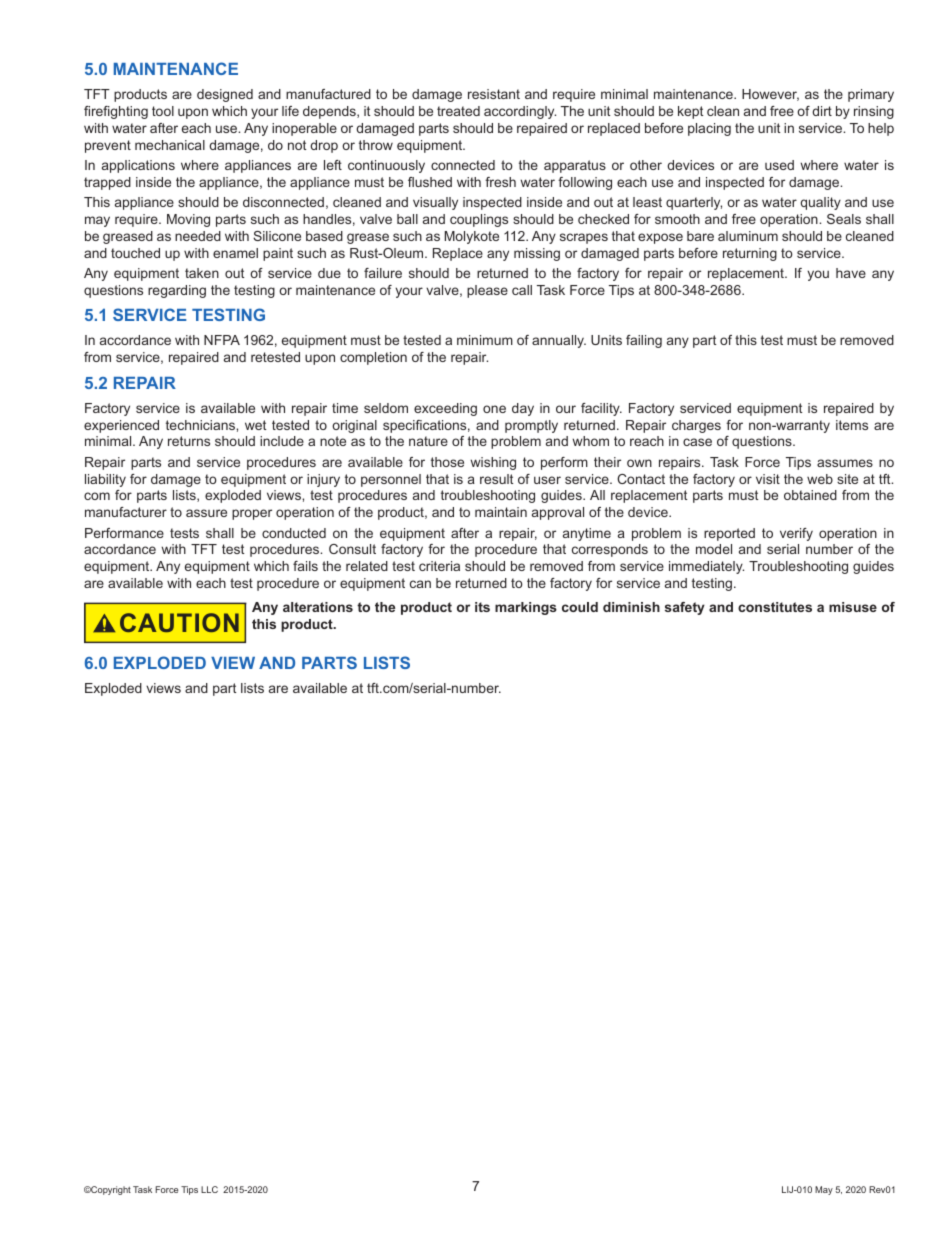 This screenshot has width=952, height=1233. I want to click on mechanical, so click(170, 145).
